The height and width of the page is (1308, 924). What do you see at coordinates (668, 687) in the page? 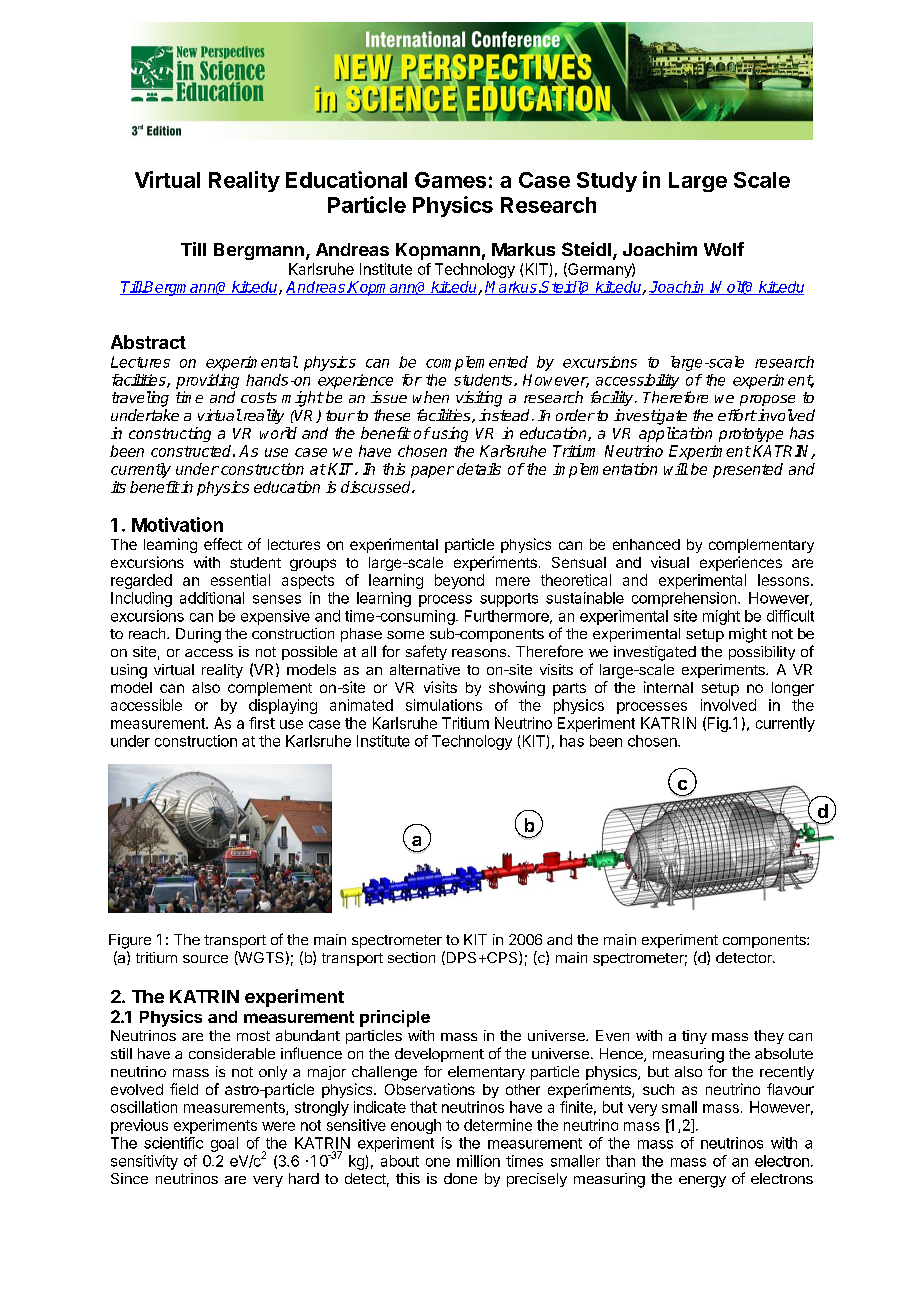
I see `internal` at bounding box center [668, 687].
